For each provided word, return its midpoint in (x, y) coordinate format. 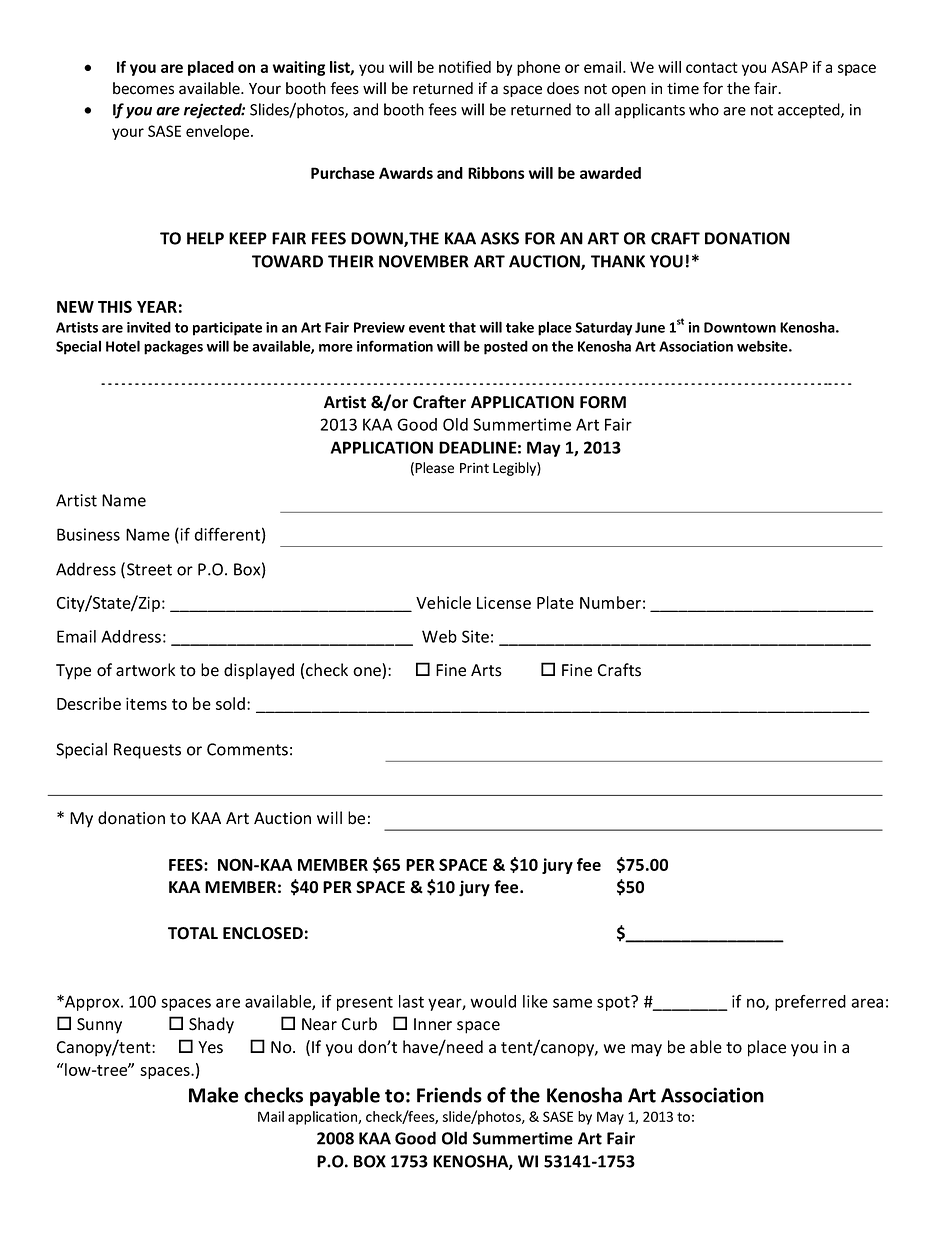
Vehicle (443, 602)
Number (610, 602)
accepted (810, 111)
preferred (810, 1003)
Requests (147, 751)
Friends (449, 1095)
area (867, 1003)
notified (465, 67)
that (462, 327)
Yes (210, 1047)
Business (88, 534)
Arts (486, 670)
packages (173, 347)
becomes (143, 88)
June (650, 327)
